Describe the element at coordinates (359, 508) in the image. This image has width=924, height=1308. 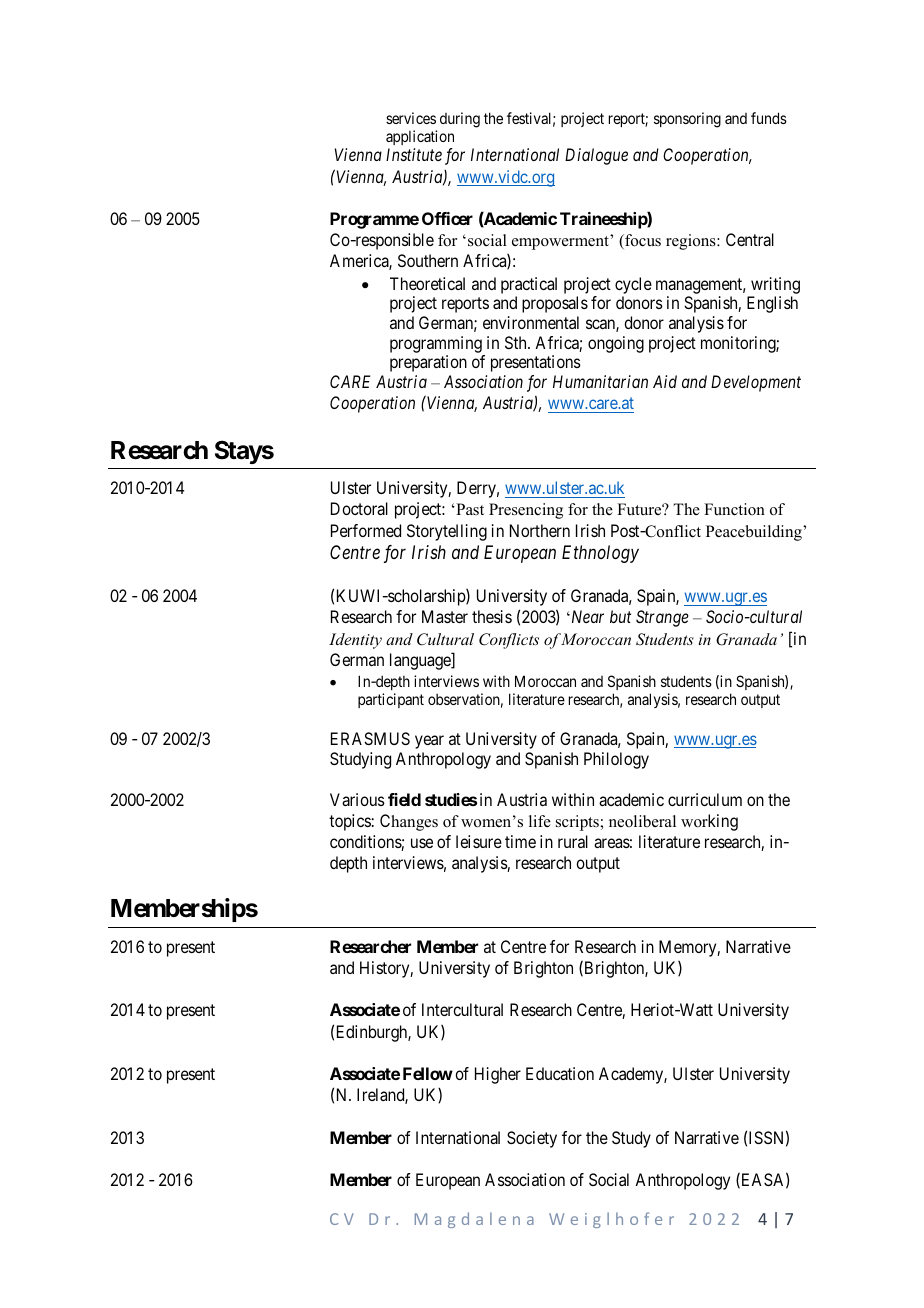
I see `Doctoral` at that location.
